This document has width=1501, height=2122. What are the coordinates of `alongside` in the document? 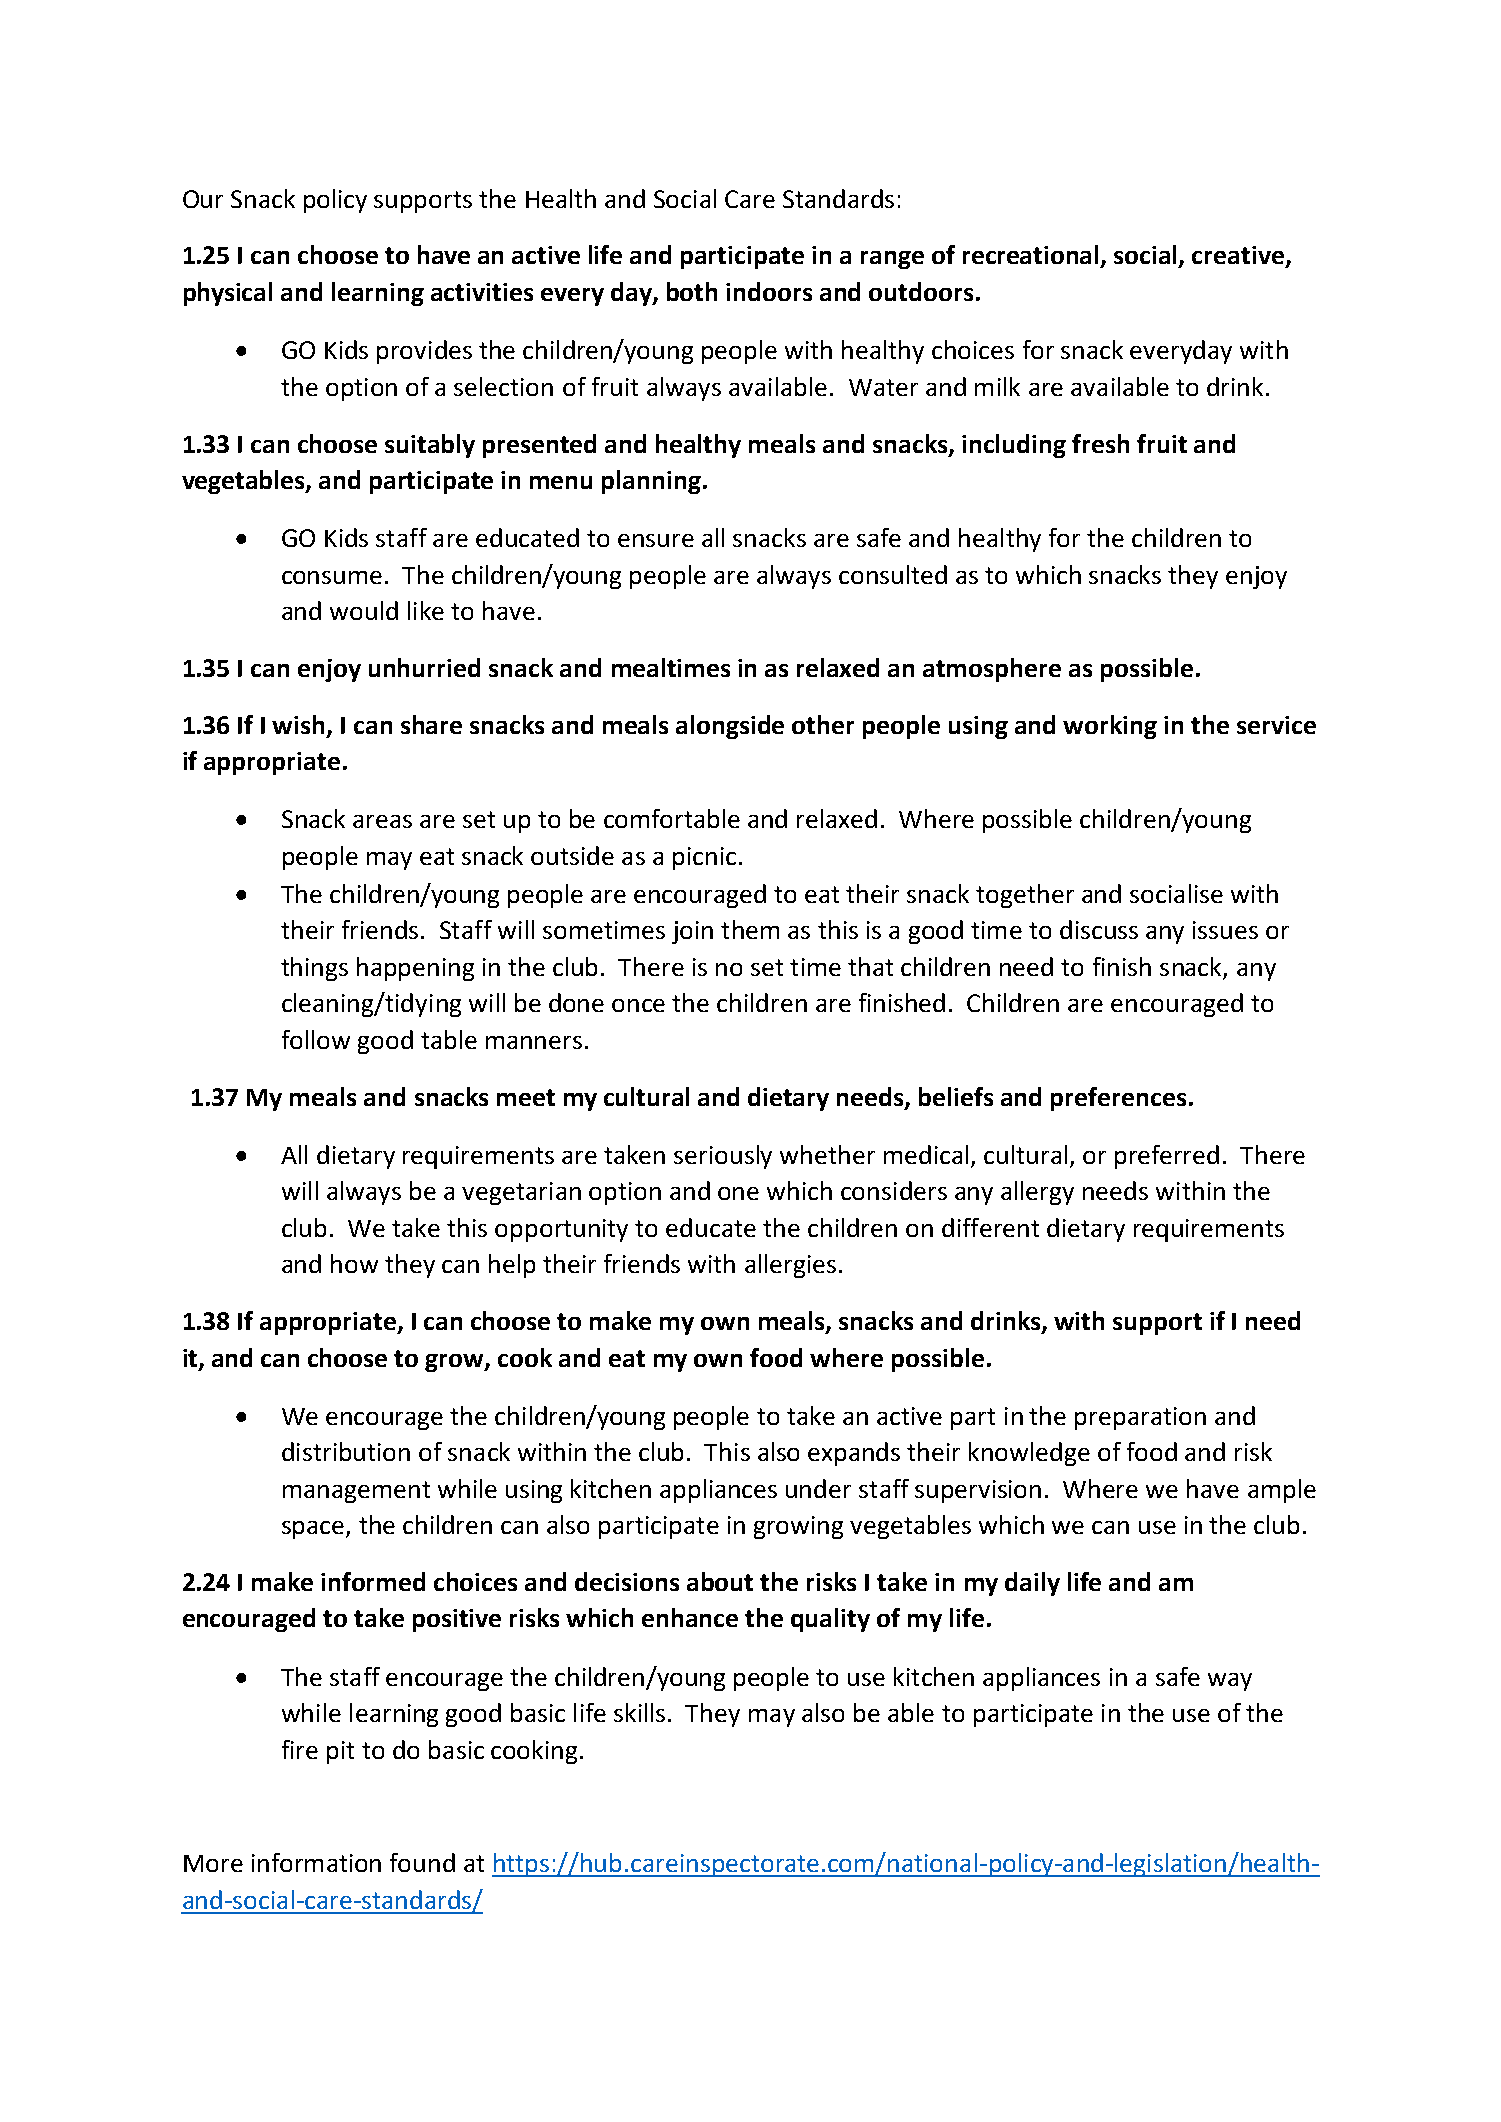 It's located at (730, 727).
